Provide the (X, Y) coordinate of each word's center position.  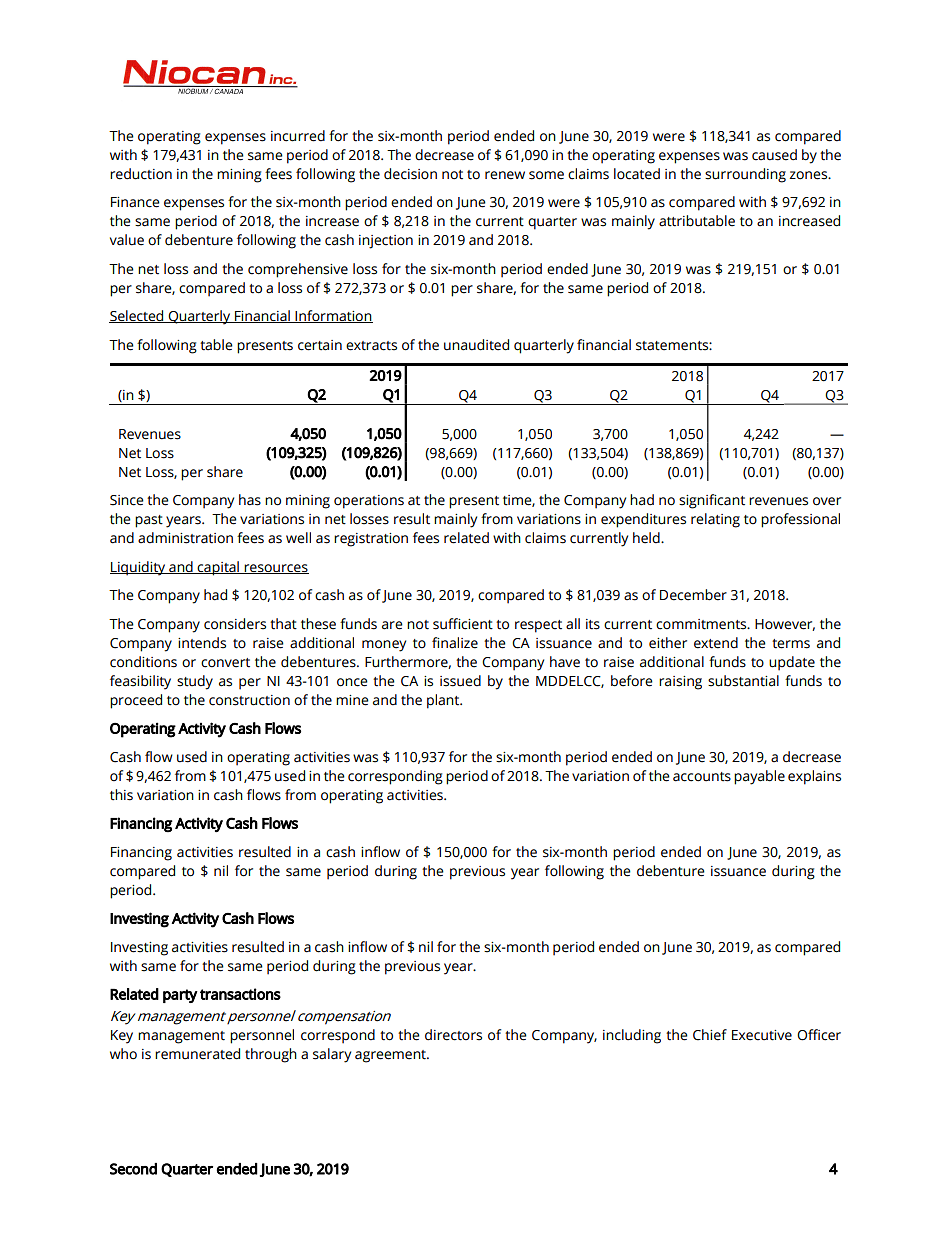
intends (202, 643)
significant (712, 501)
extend (716, 643)
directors (453, 1035)
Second (133, 1169)
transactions (240, 994)
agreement (391, 1056)
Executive (762, 1035)
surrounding (745, 175)
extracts (371, 346)
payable (759, 777)
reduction (141, 174)
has (250, 500)
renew (505, 175)
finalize (455, 643)
